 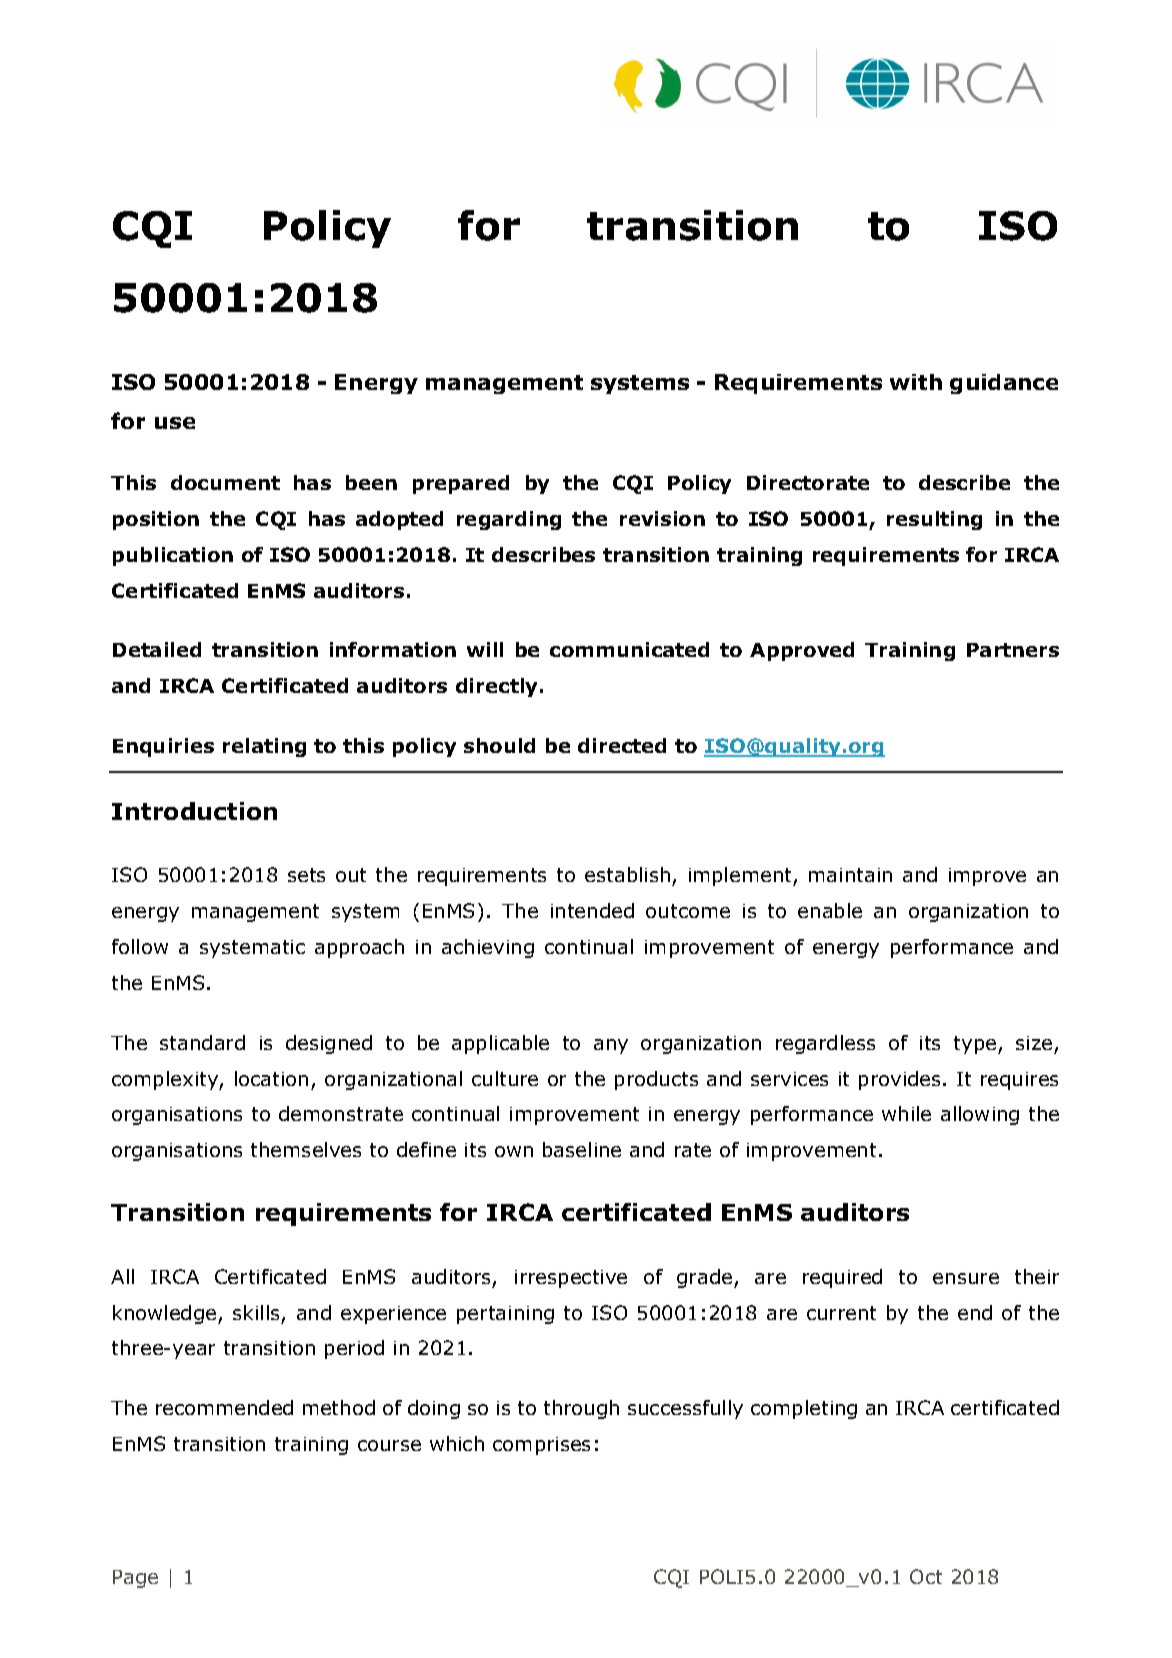 I want to click on themselves, so click(x=306, y=1149).
